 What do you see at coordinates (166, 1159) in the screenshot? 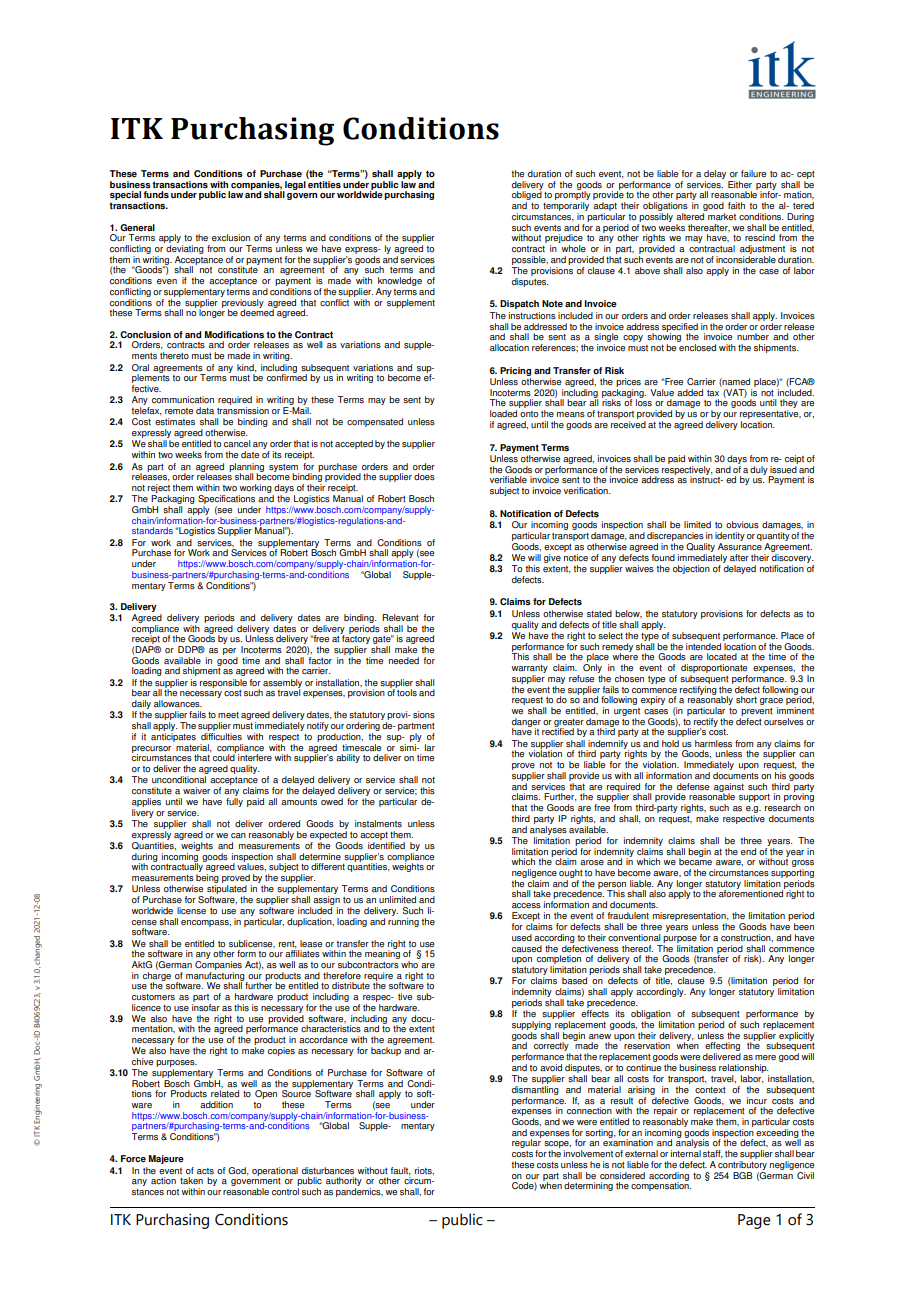
I see `Majeure` at bounding box center [166, 1159].
